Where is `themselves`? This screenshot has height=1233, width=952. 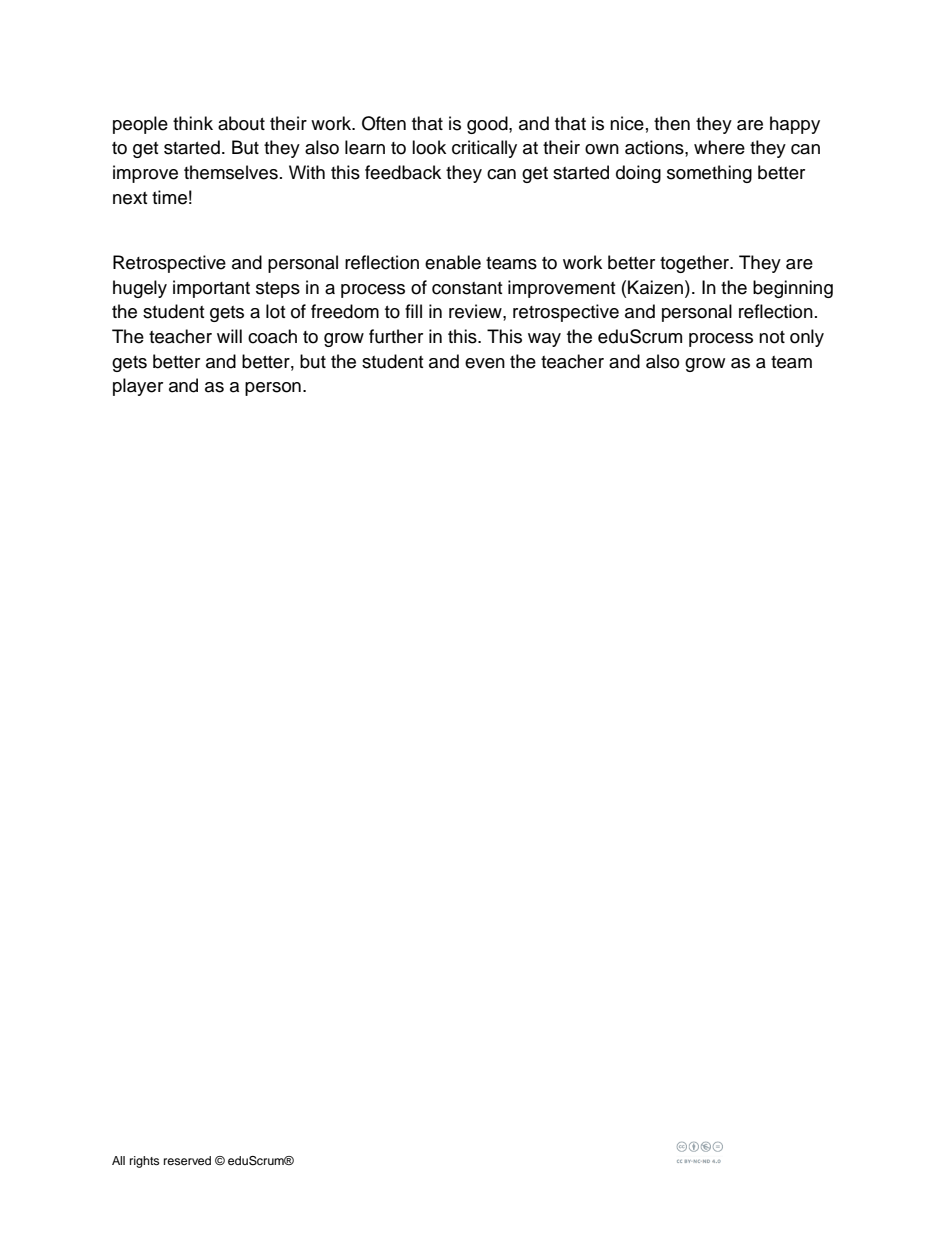
themselves is located at coordinates (231, 172).
